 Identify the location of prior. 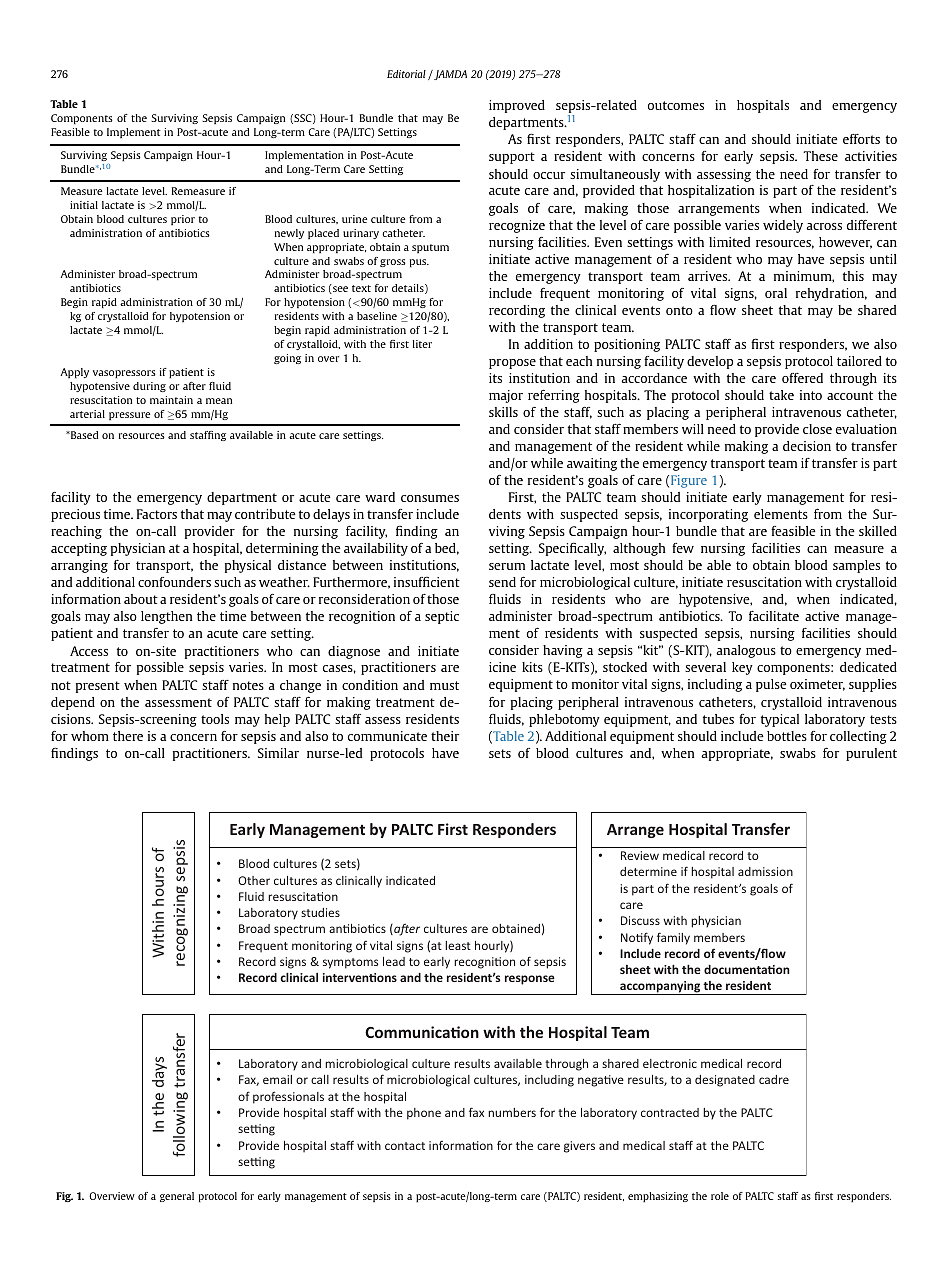
(183, 220).
